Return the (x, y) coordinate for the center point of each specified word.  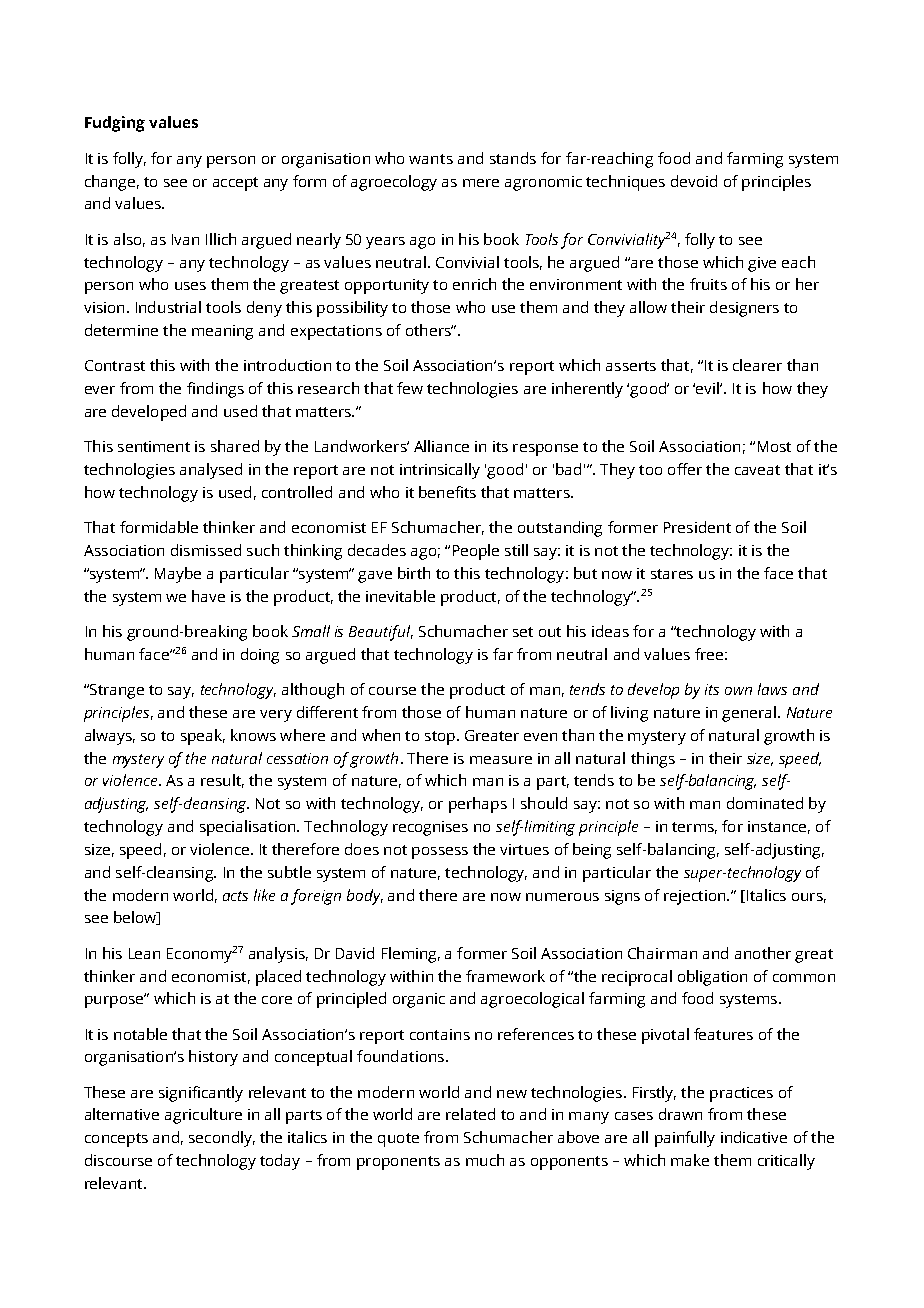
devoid (694, 181)
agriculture (203, 1116)
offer (685, 469)
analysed (211, 471)
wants (431, 159)
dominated (765, 803)
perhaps (478, 805)
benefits (447, 492)
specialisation (249, 828)
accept (235, 184)
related (470, 1114)
